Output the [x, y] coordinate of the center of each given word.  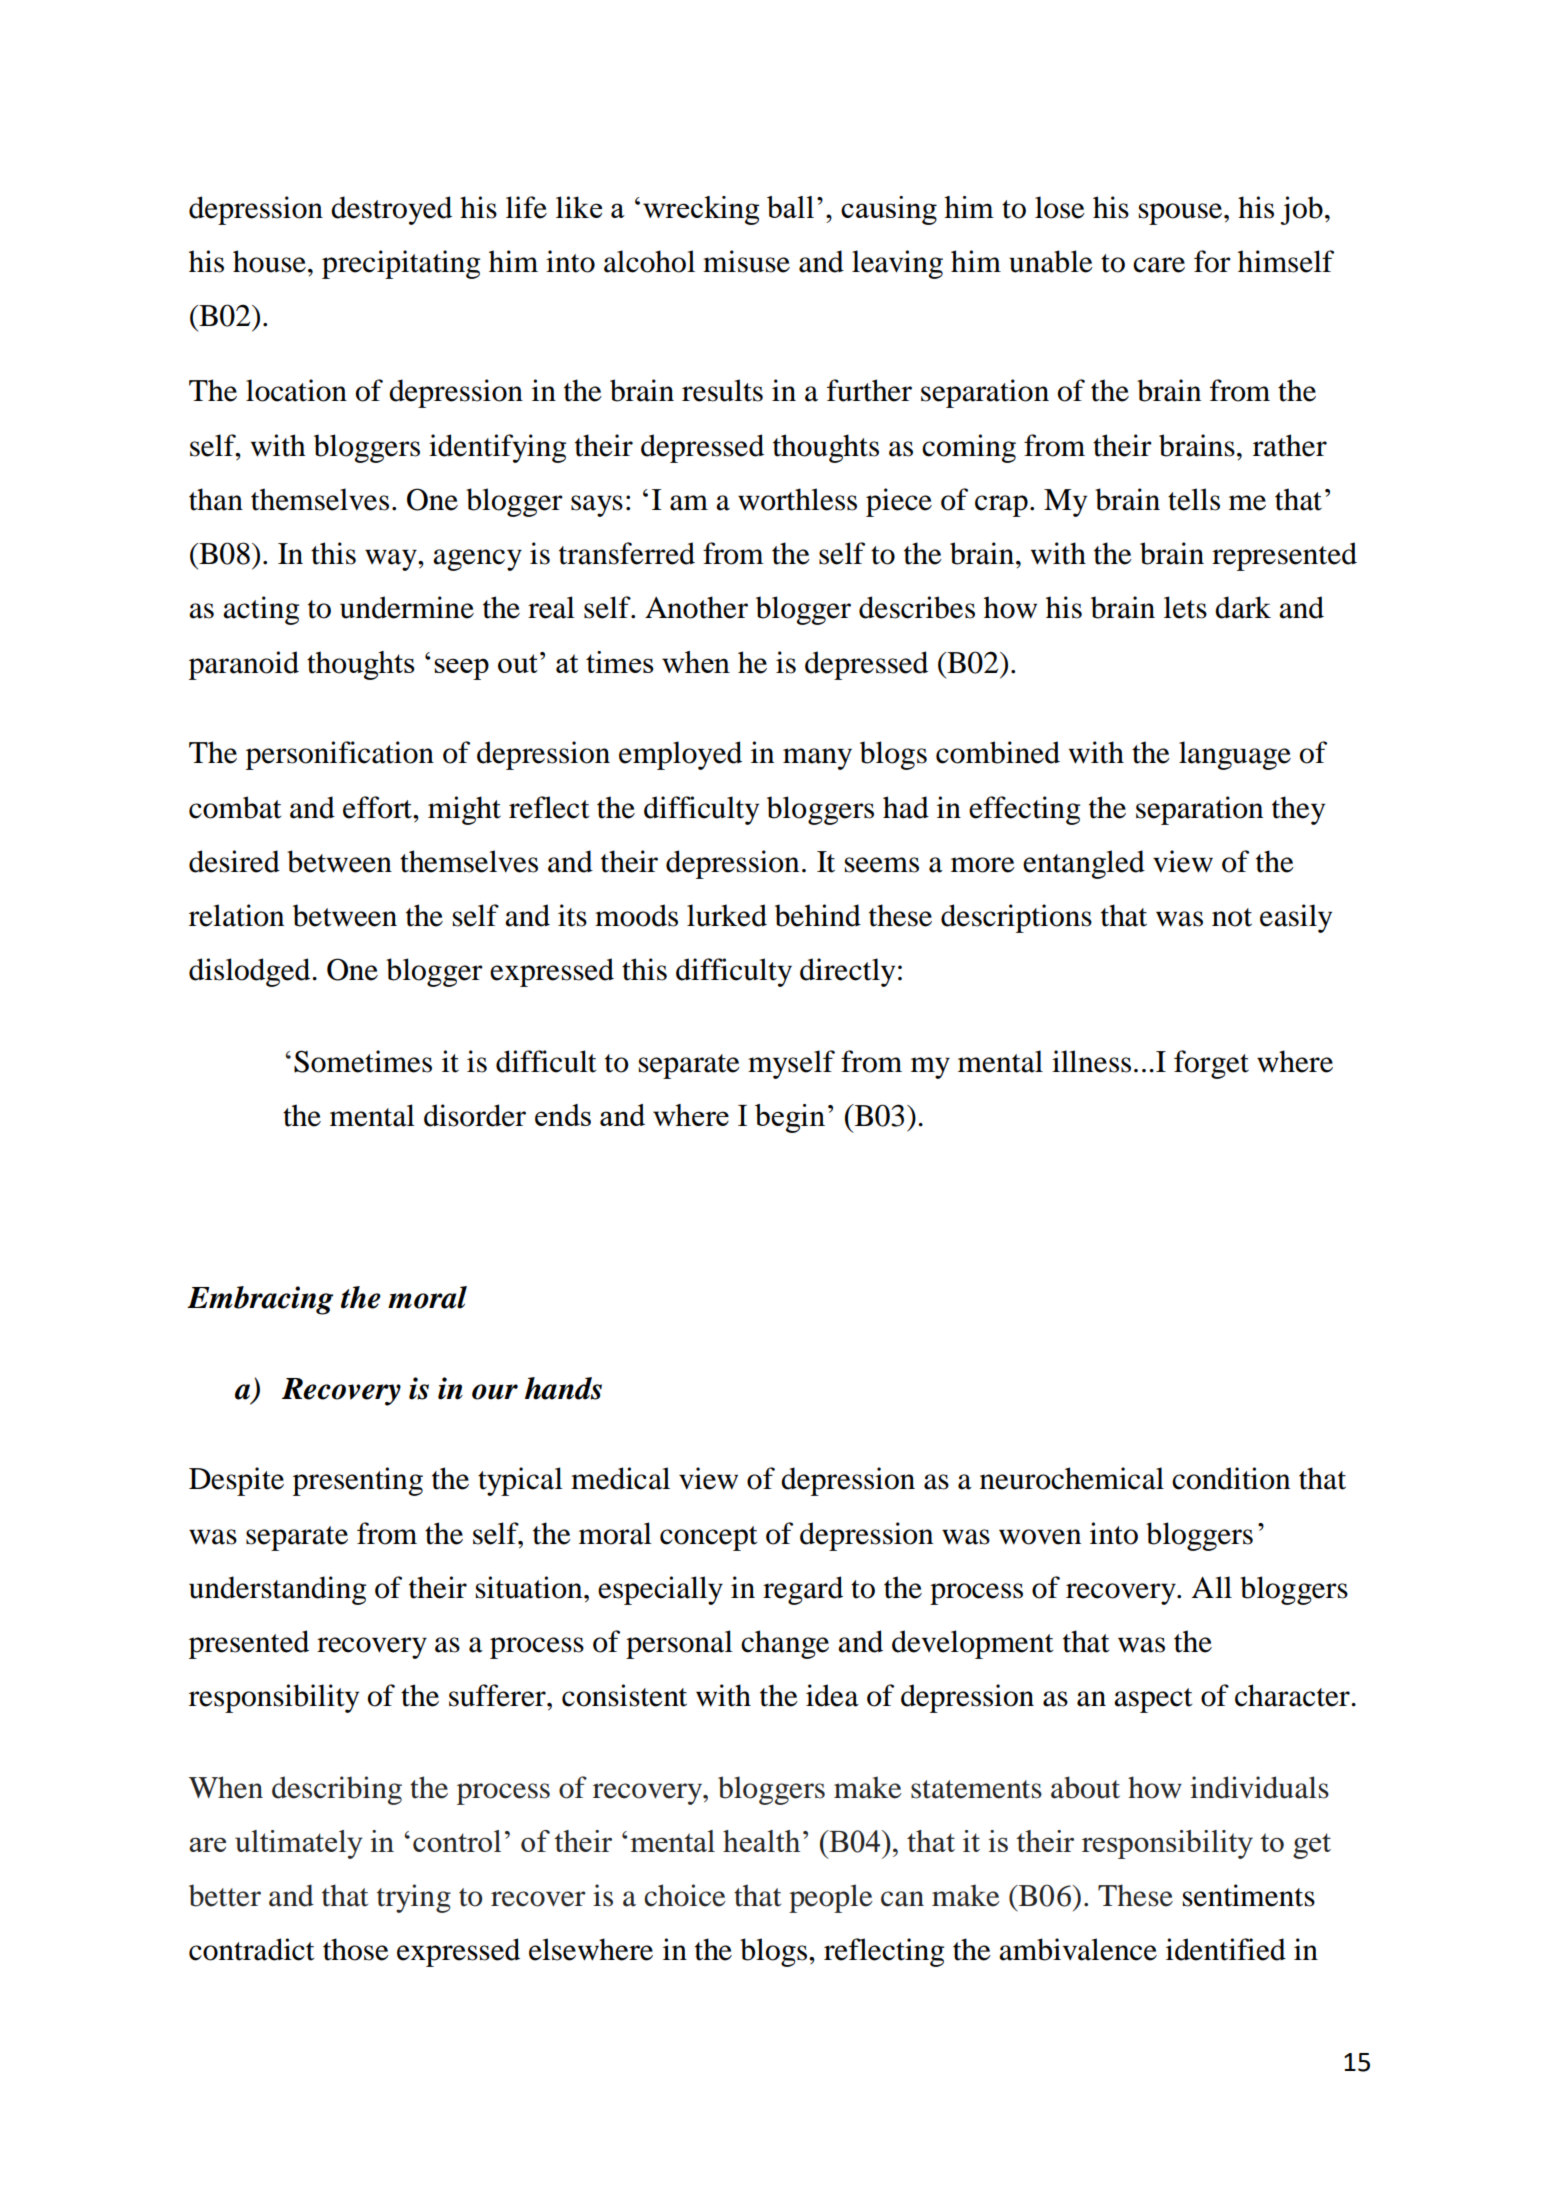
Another [696, 607]
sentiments [1249, 1895]
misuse [746, 261]
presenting [358, 1481]
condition [1231, 1478]
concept [708, 1538]
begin [790, 1118]
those [356, 1949]
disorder [475, 1115]
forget [1211, 1064]
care [1159, 265]
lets [1185, 607]
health [761, 1841]
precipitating [401, 264]
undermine [407, 607]
